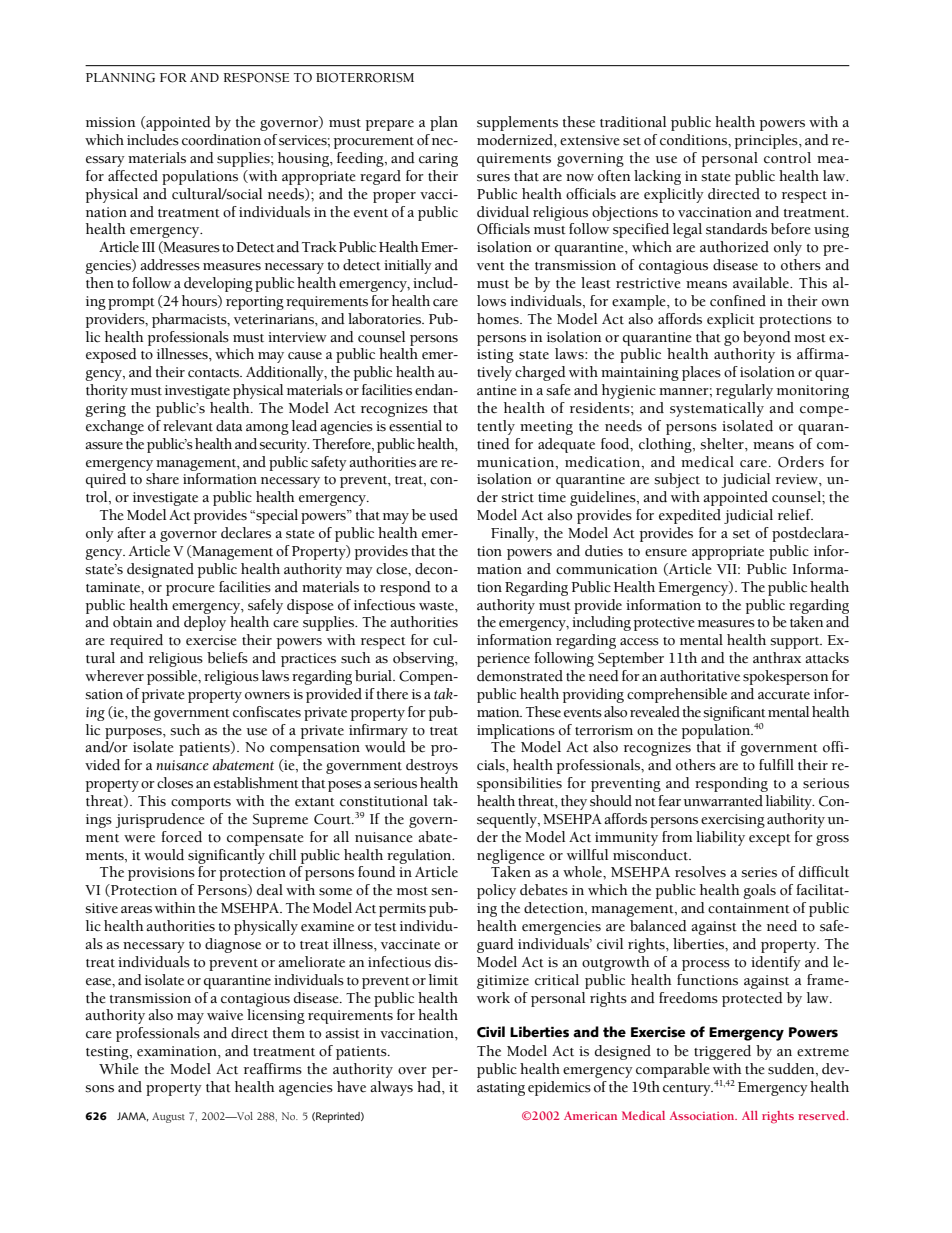 Image resolution: width=952 pixels, height=1233 pixels. Describe the element at coordinates (438, 160) in the page. I see `caring` at that location.
